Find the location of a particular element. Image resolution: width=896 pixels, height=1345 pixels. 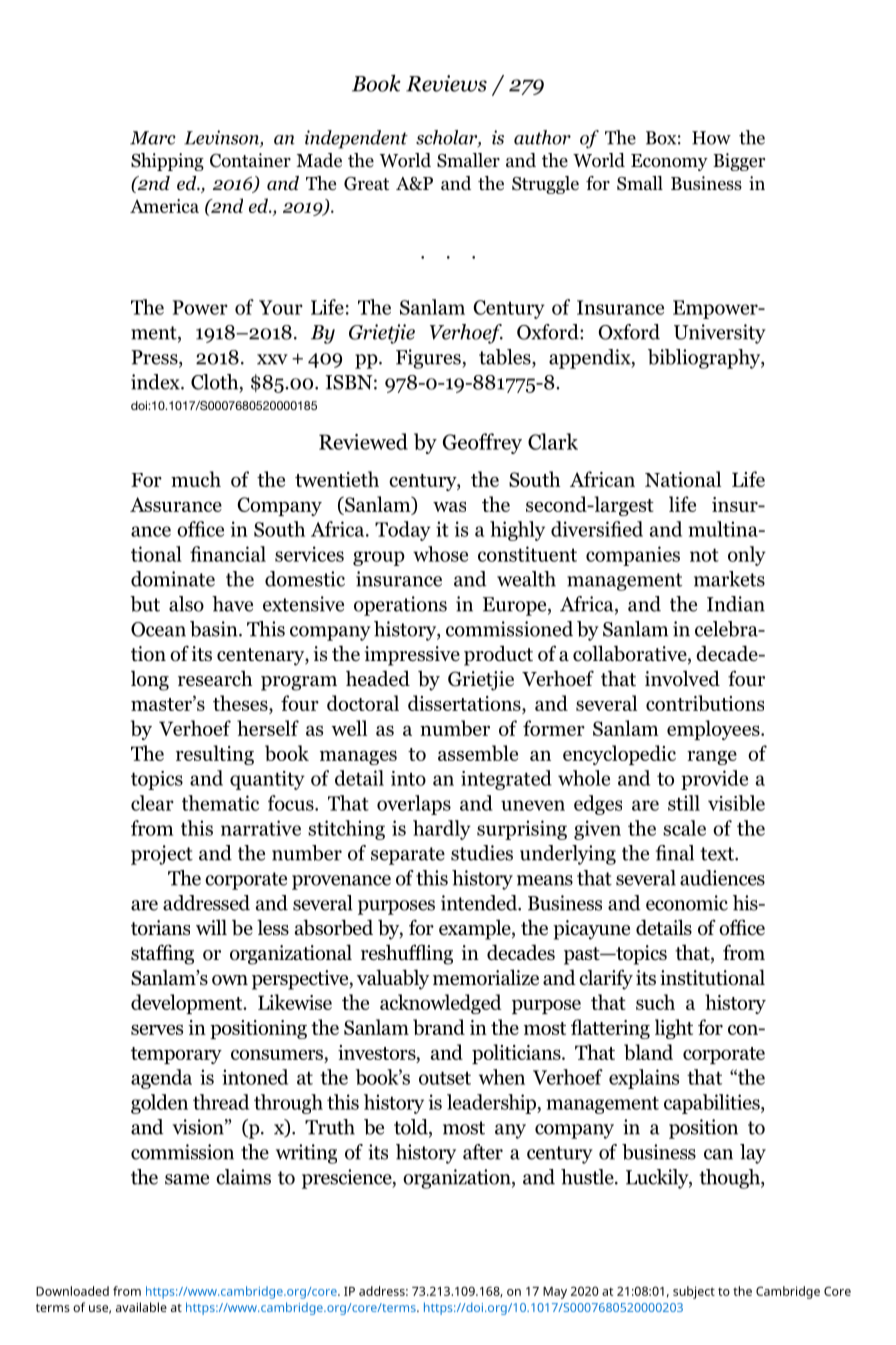

involved is located at coordinates (682, 678).
